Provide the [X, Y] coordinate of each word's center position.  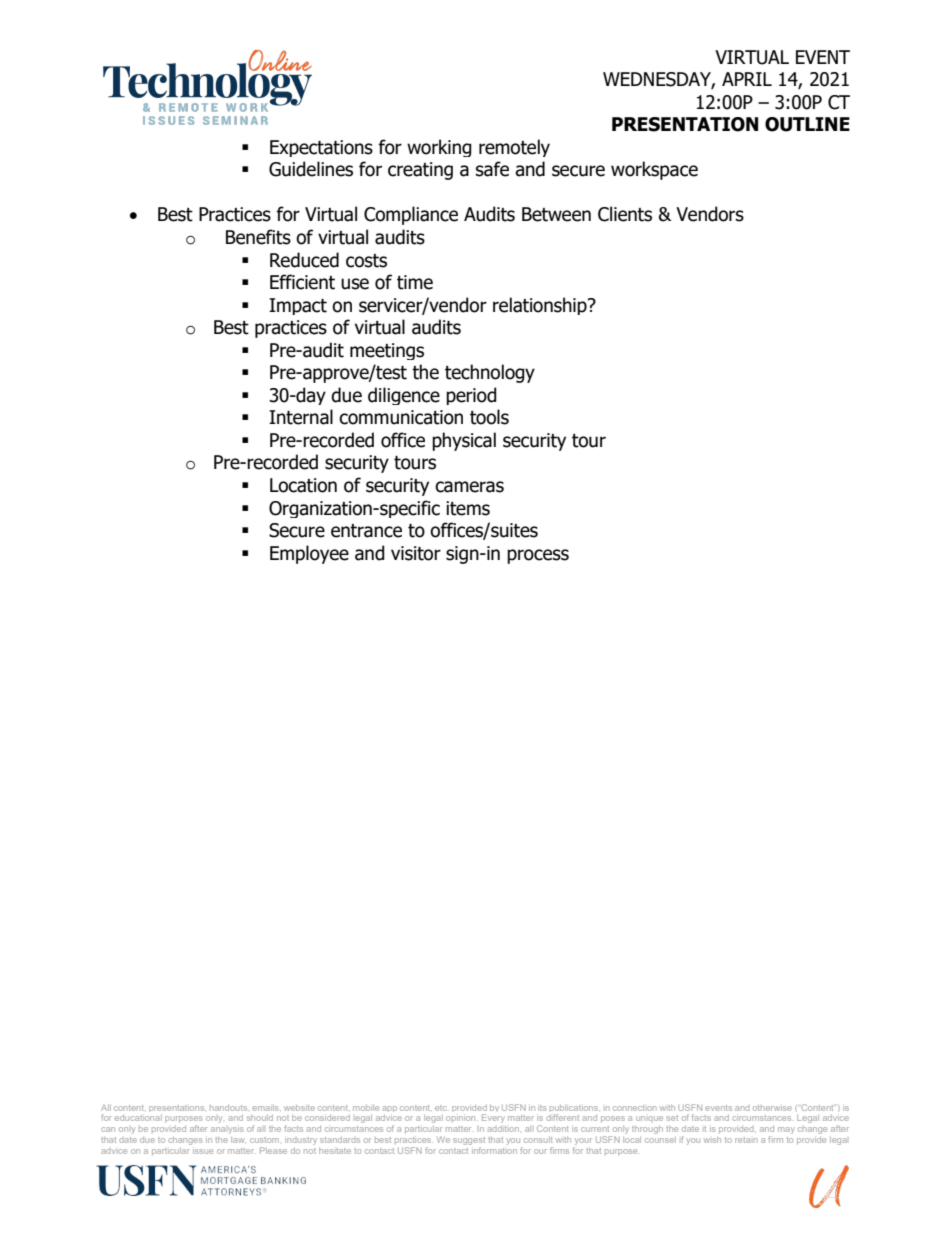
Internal [301, 417]
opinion [462, 1118]
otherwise [772, 1108]
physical [464, 441]
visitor [416, 553]
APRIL [747, 79]
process [538, 556]
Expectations [321, 148]
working [439, 148]
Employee [309, 554]
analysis [227, 1130]
